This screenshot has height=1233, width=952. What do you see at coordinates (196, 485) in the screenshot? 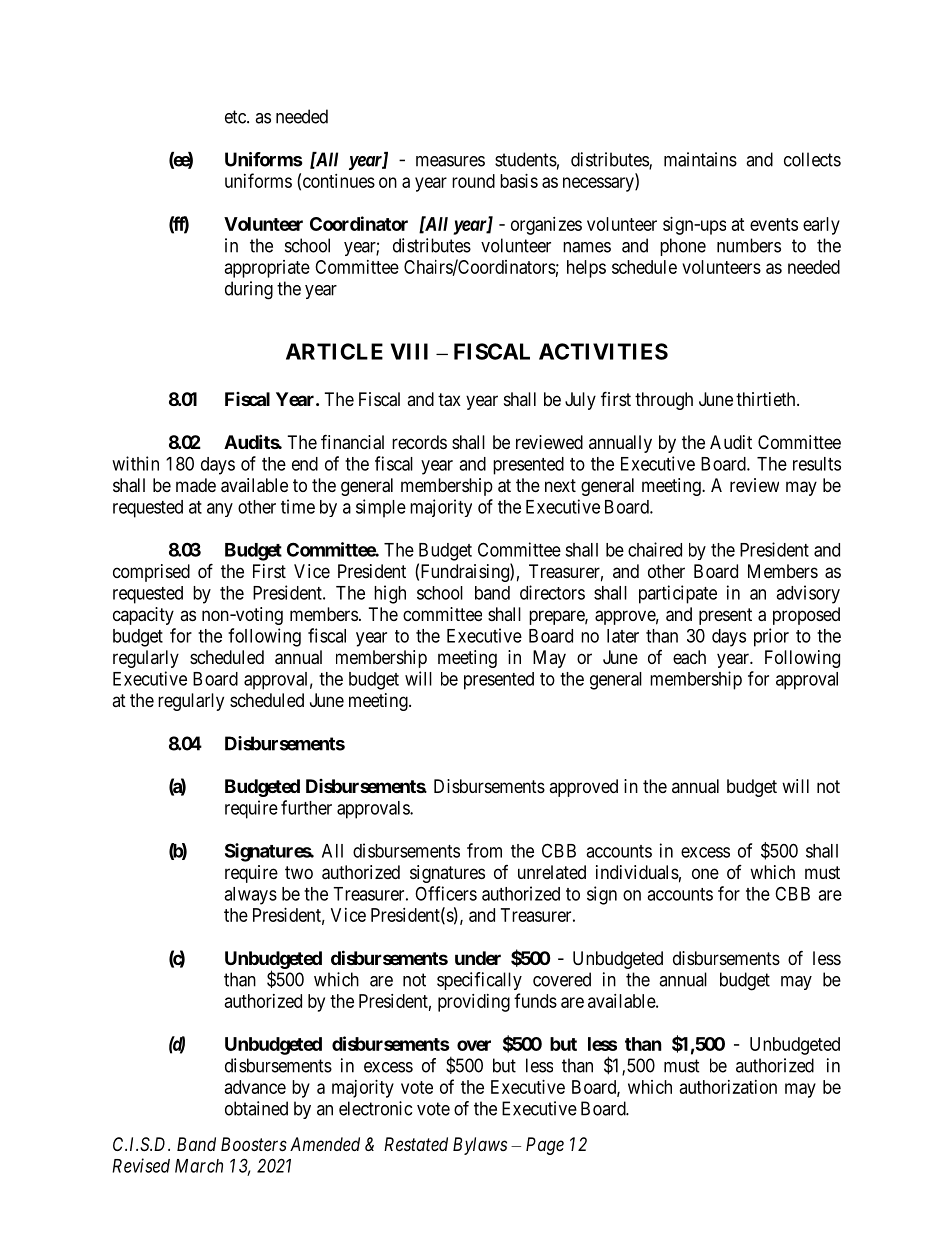
I see `made` at bounding box center [196, 485].
